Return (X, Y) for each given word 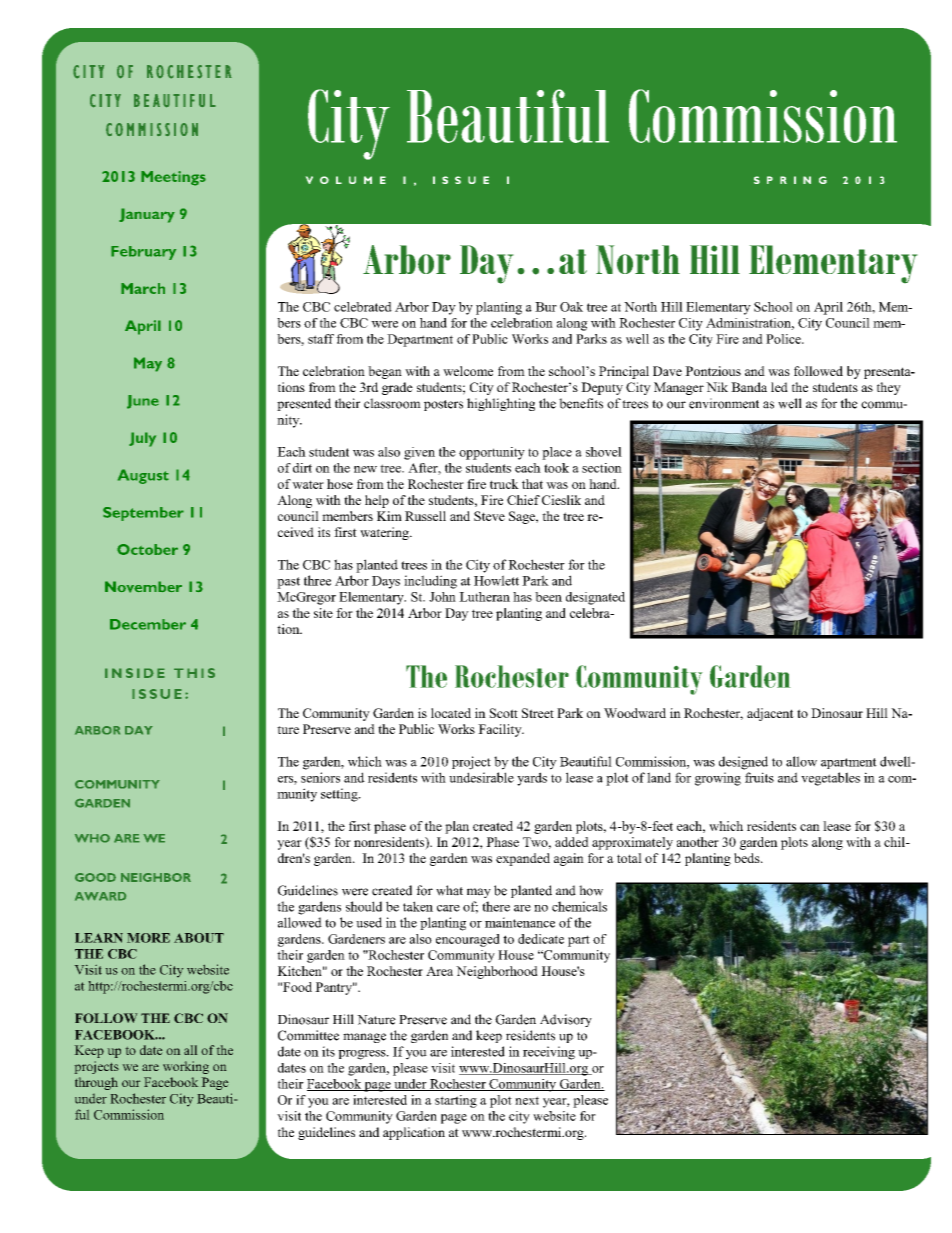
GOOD (95, 877)
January (147, 215)
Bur (546, 307)
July (142, 439)
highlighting (501, 404)
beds (748, 858)
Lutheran (484, 597)
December (148, 624)
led (779, 387)
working (186, 1067)
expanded (523, 859)
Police (784, 339)
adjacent (770, 714)
